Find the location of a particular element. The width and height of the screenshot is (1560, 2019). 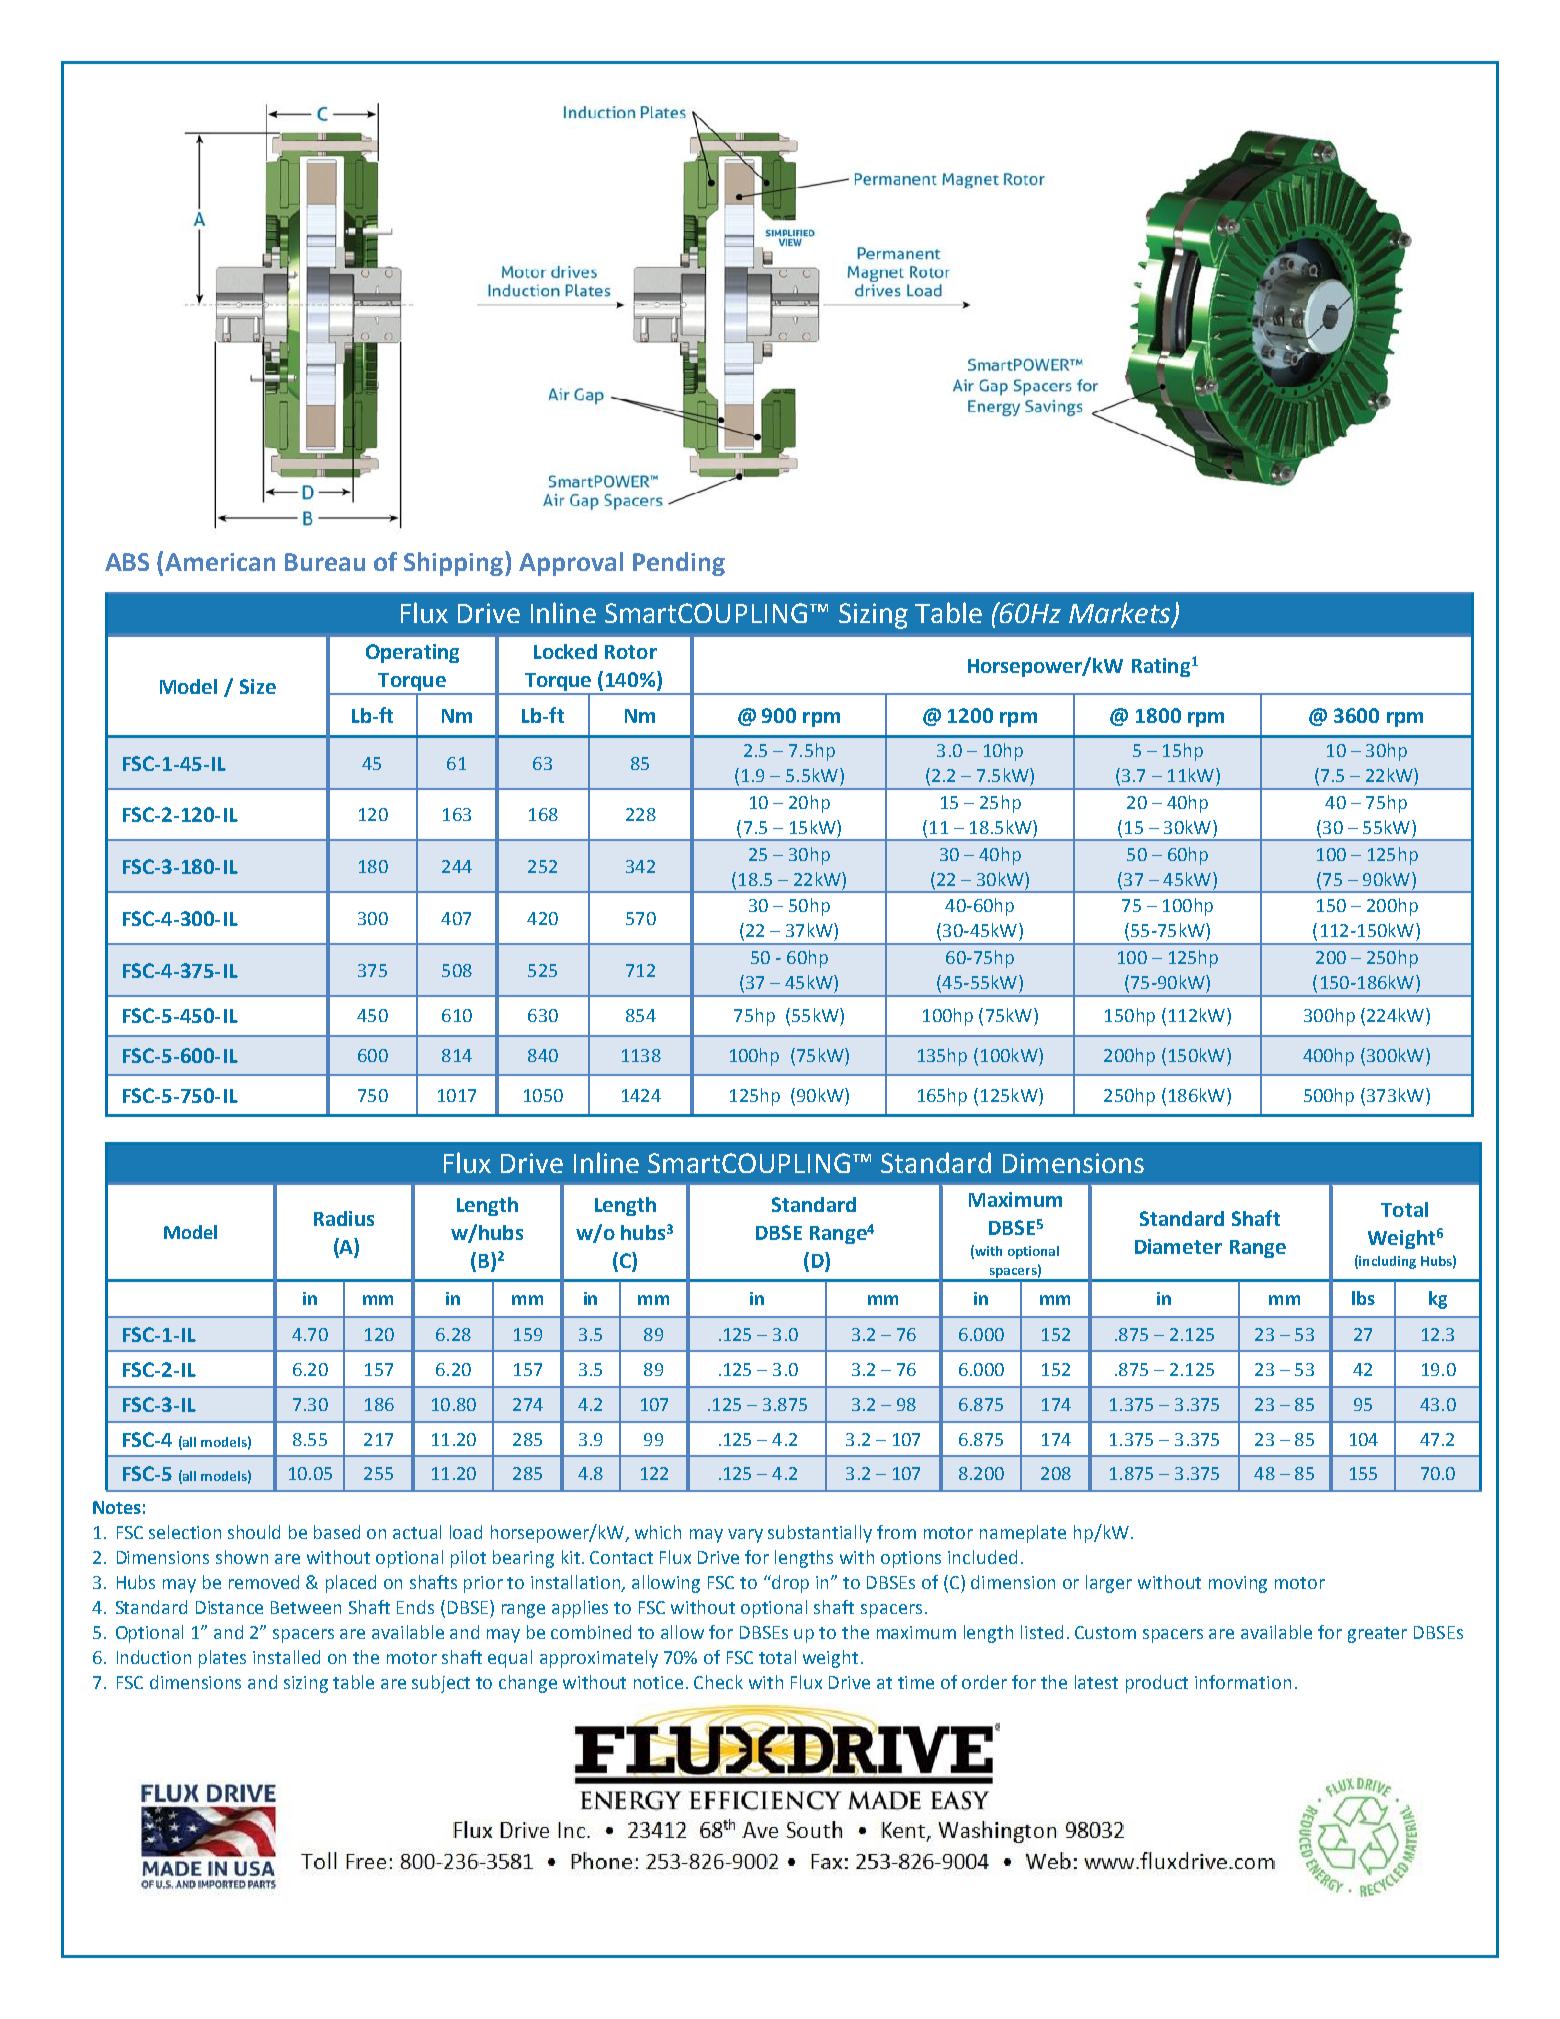

installed is located at coordinates (286, 1657).
